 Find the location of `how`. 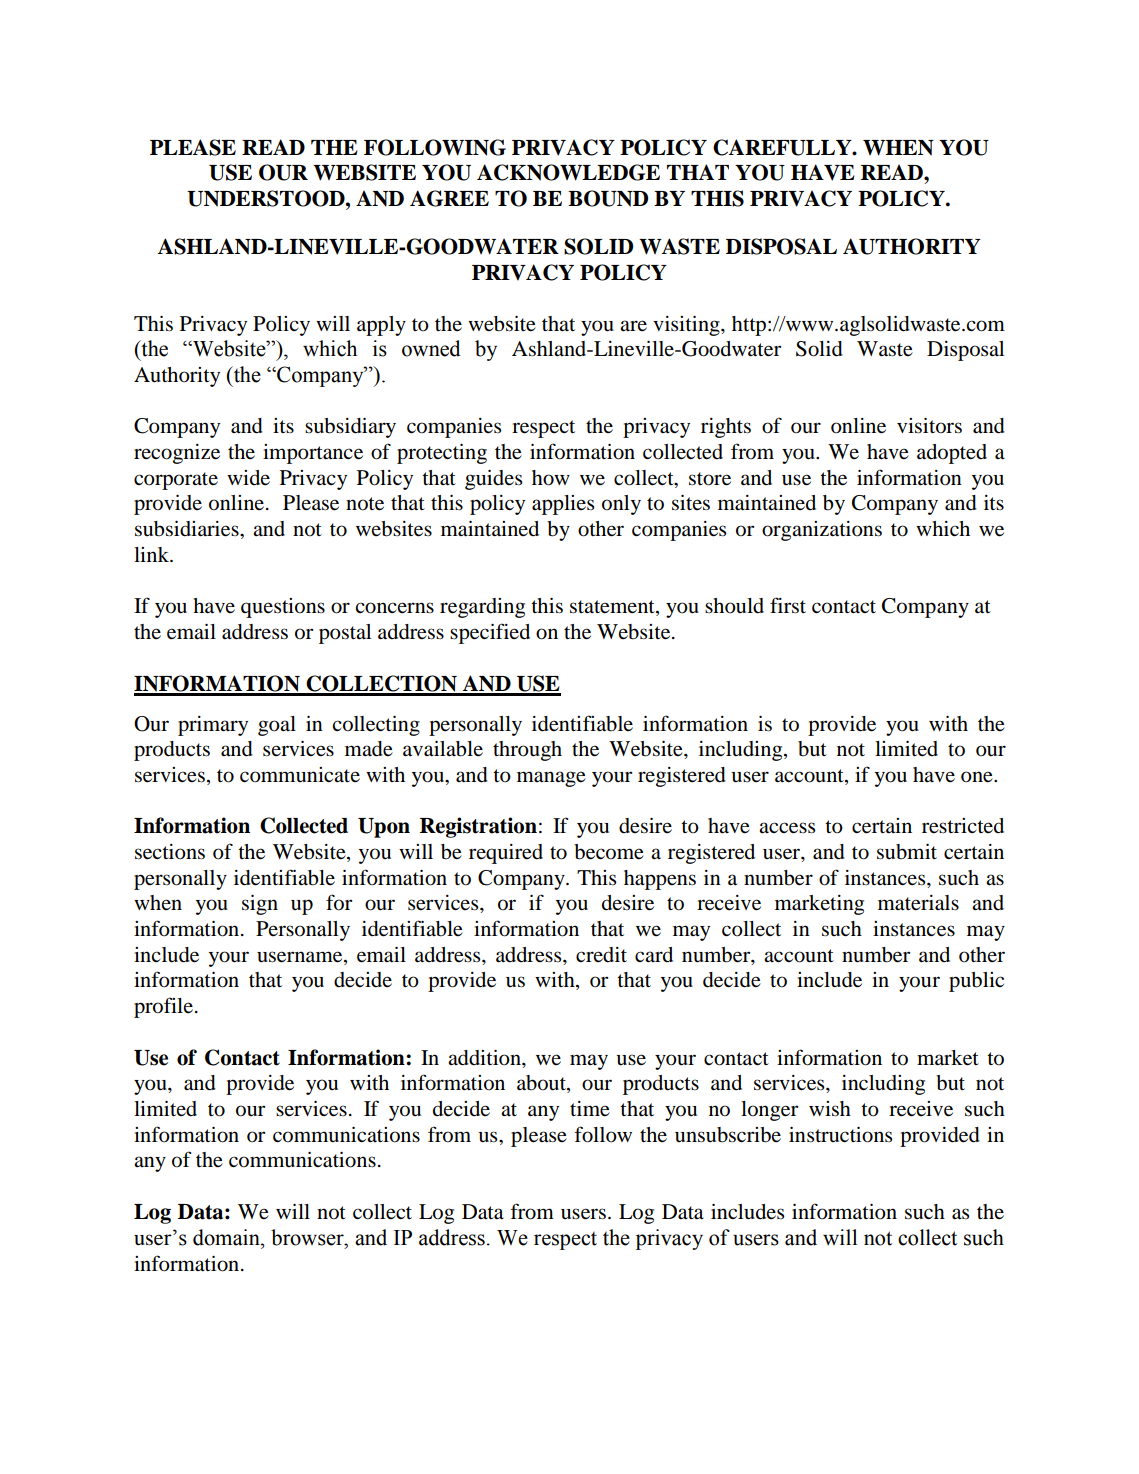

how is located at coordinates (551, 478).
